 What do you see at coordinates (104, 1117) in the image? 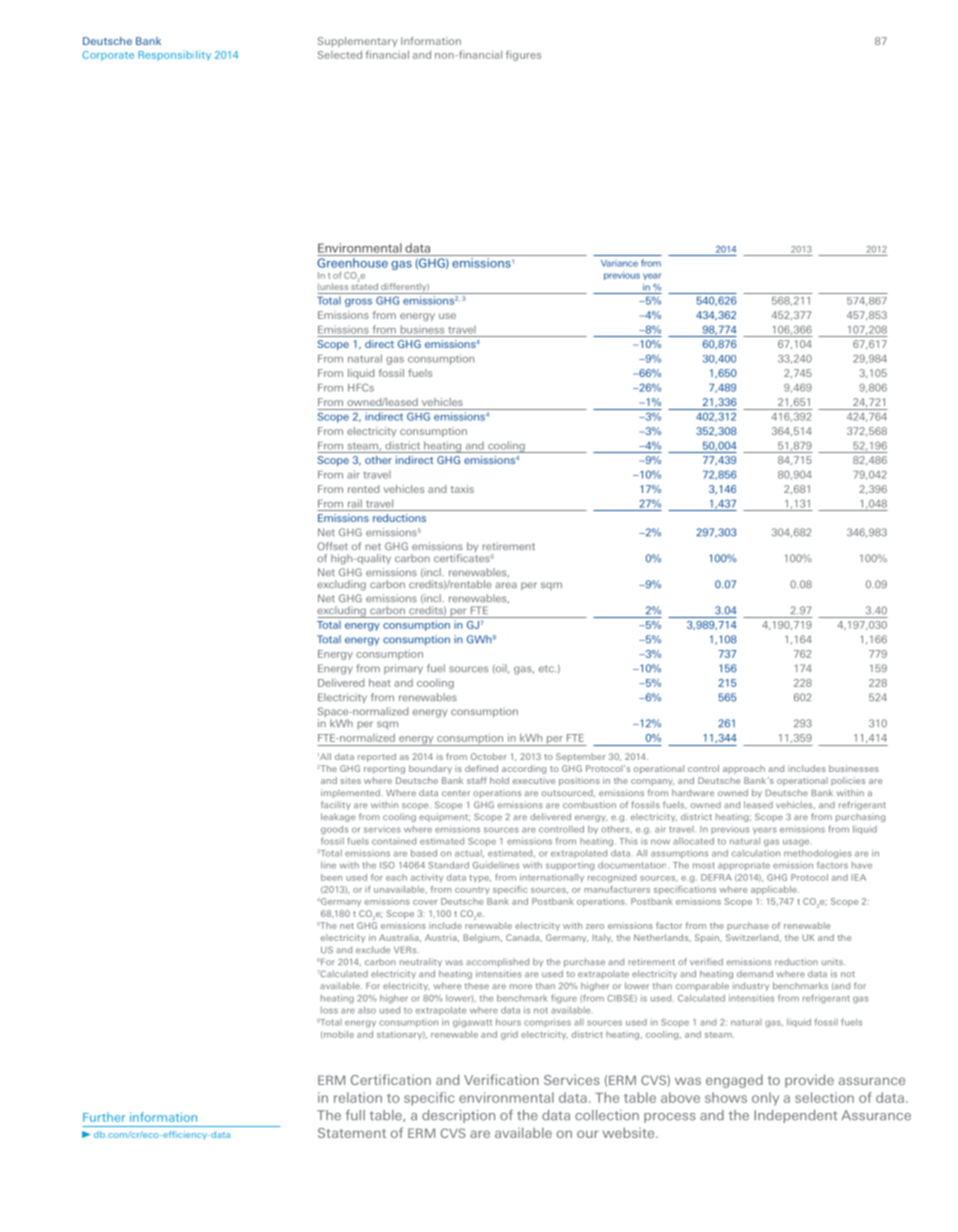
I see `Further` at bounding box center [104, 1117].
